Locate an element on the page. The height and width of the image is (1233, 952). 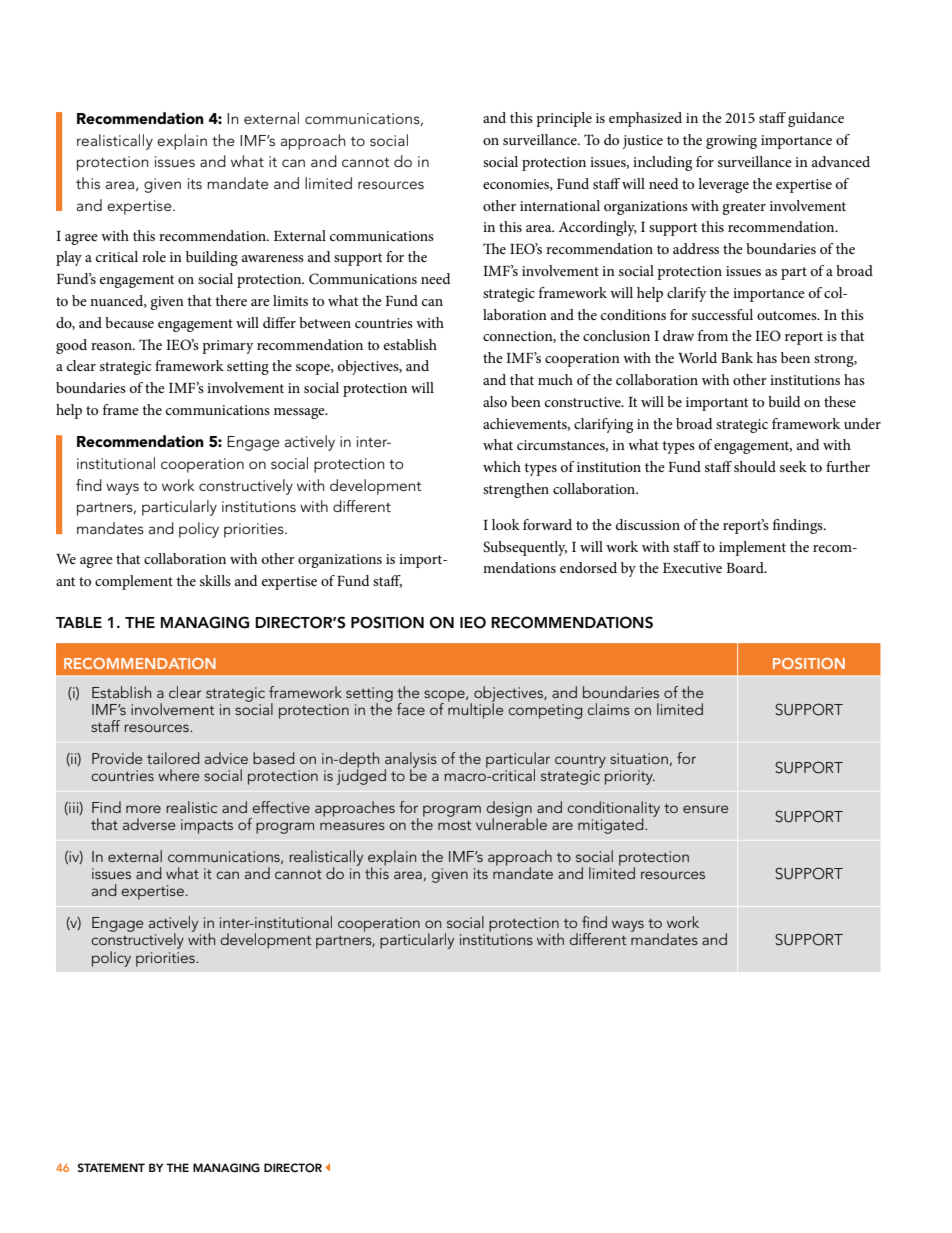
multiple is located at coordinates (475, 710).
